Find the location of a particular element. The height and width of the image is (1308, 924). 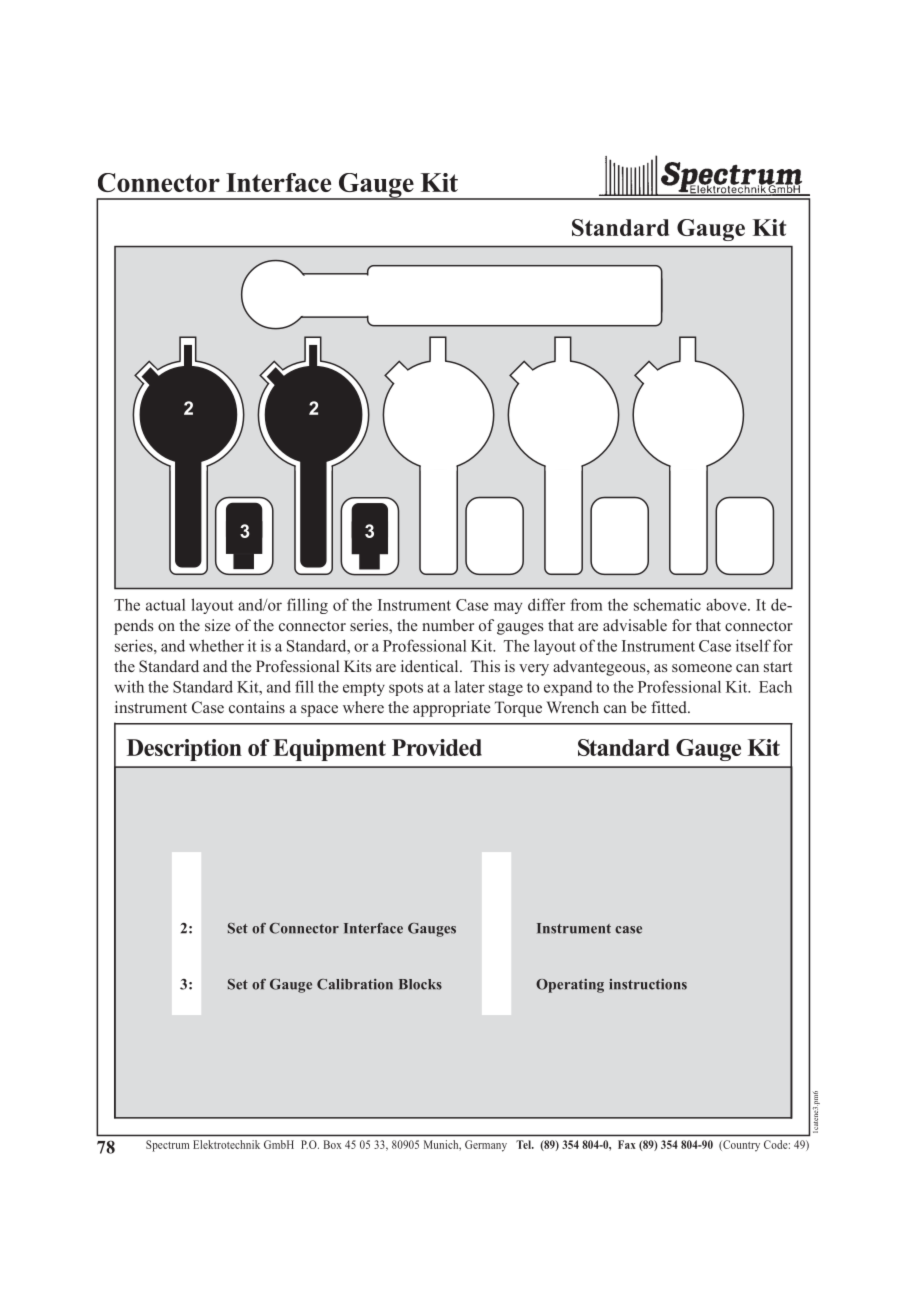

size is located at coordinates (218, 625).
